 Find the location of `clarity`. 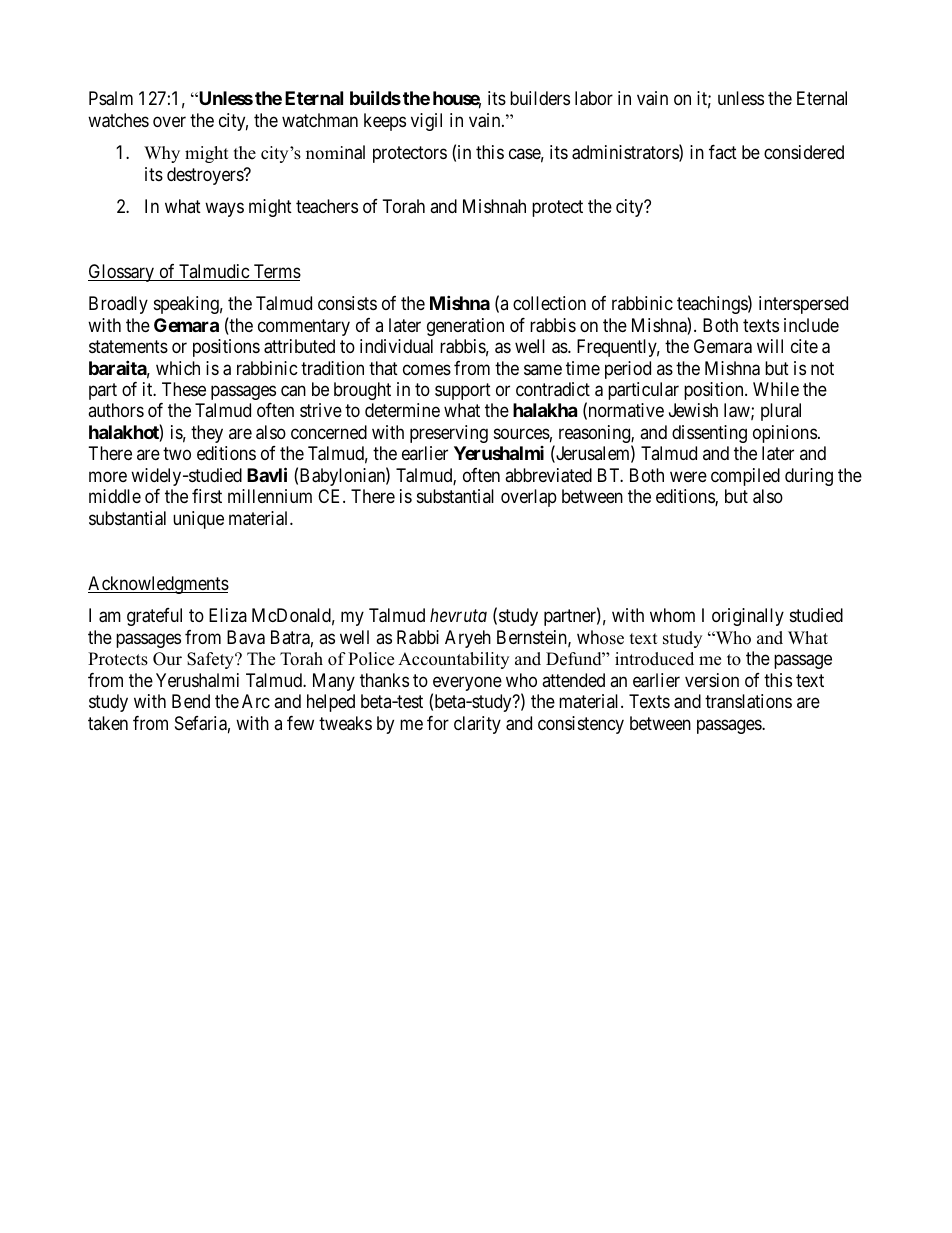

clarity is located at coordinates (477, 725).
